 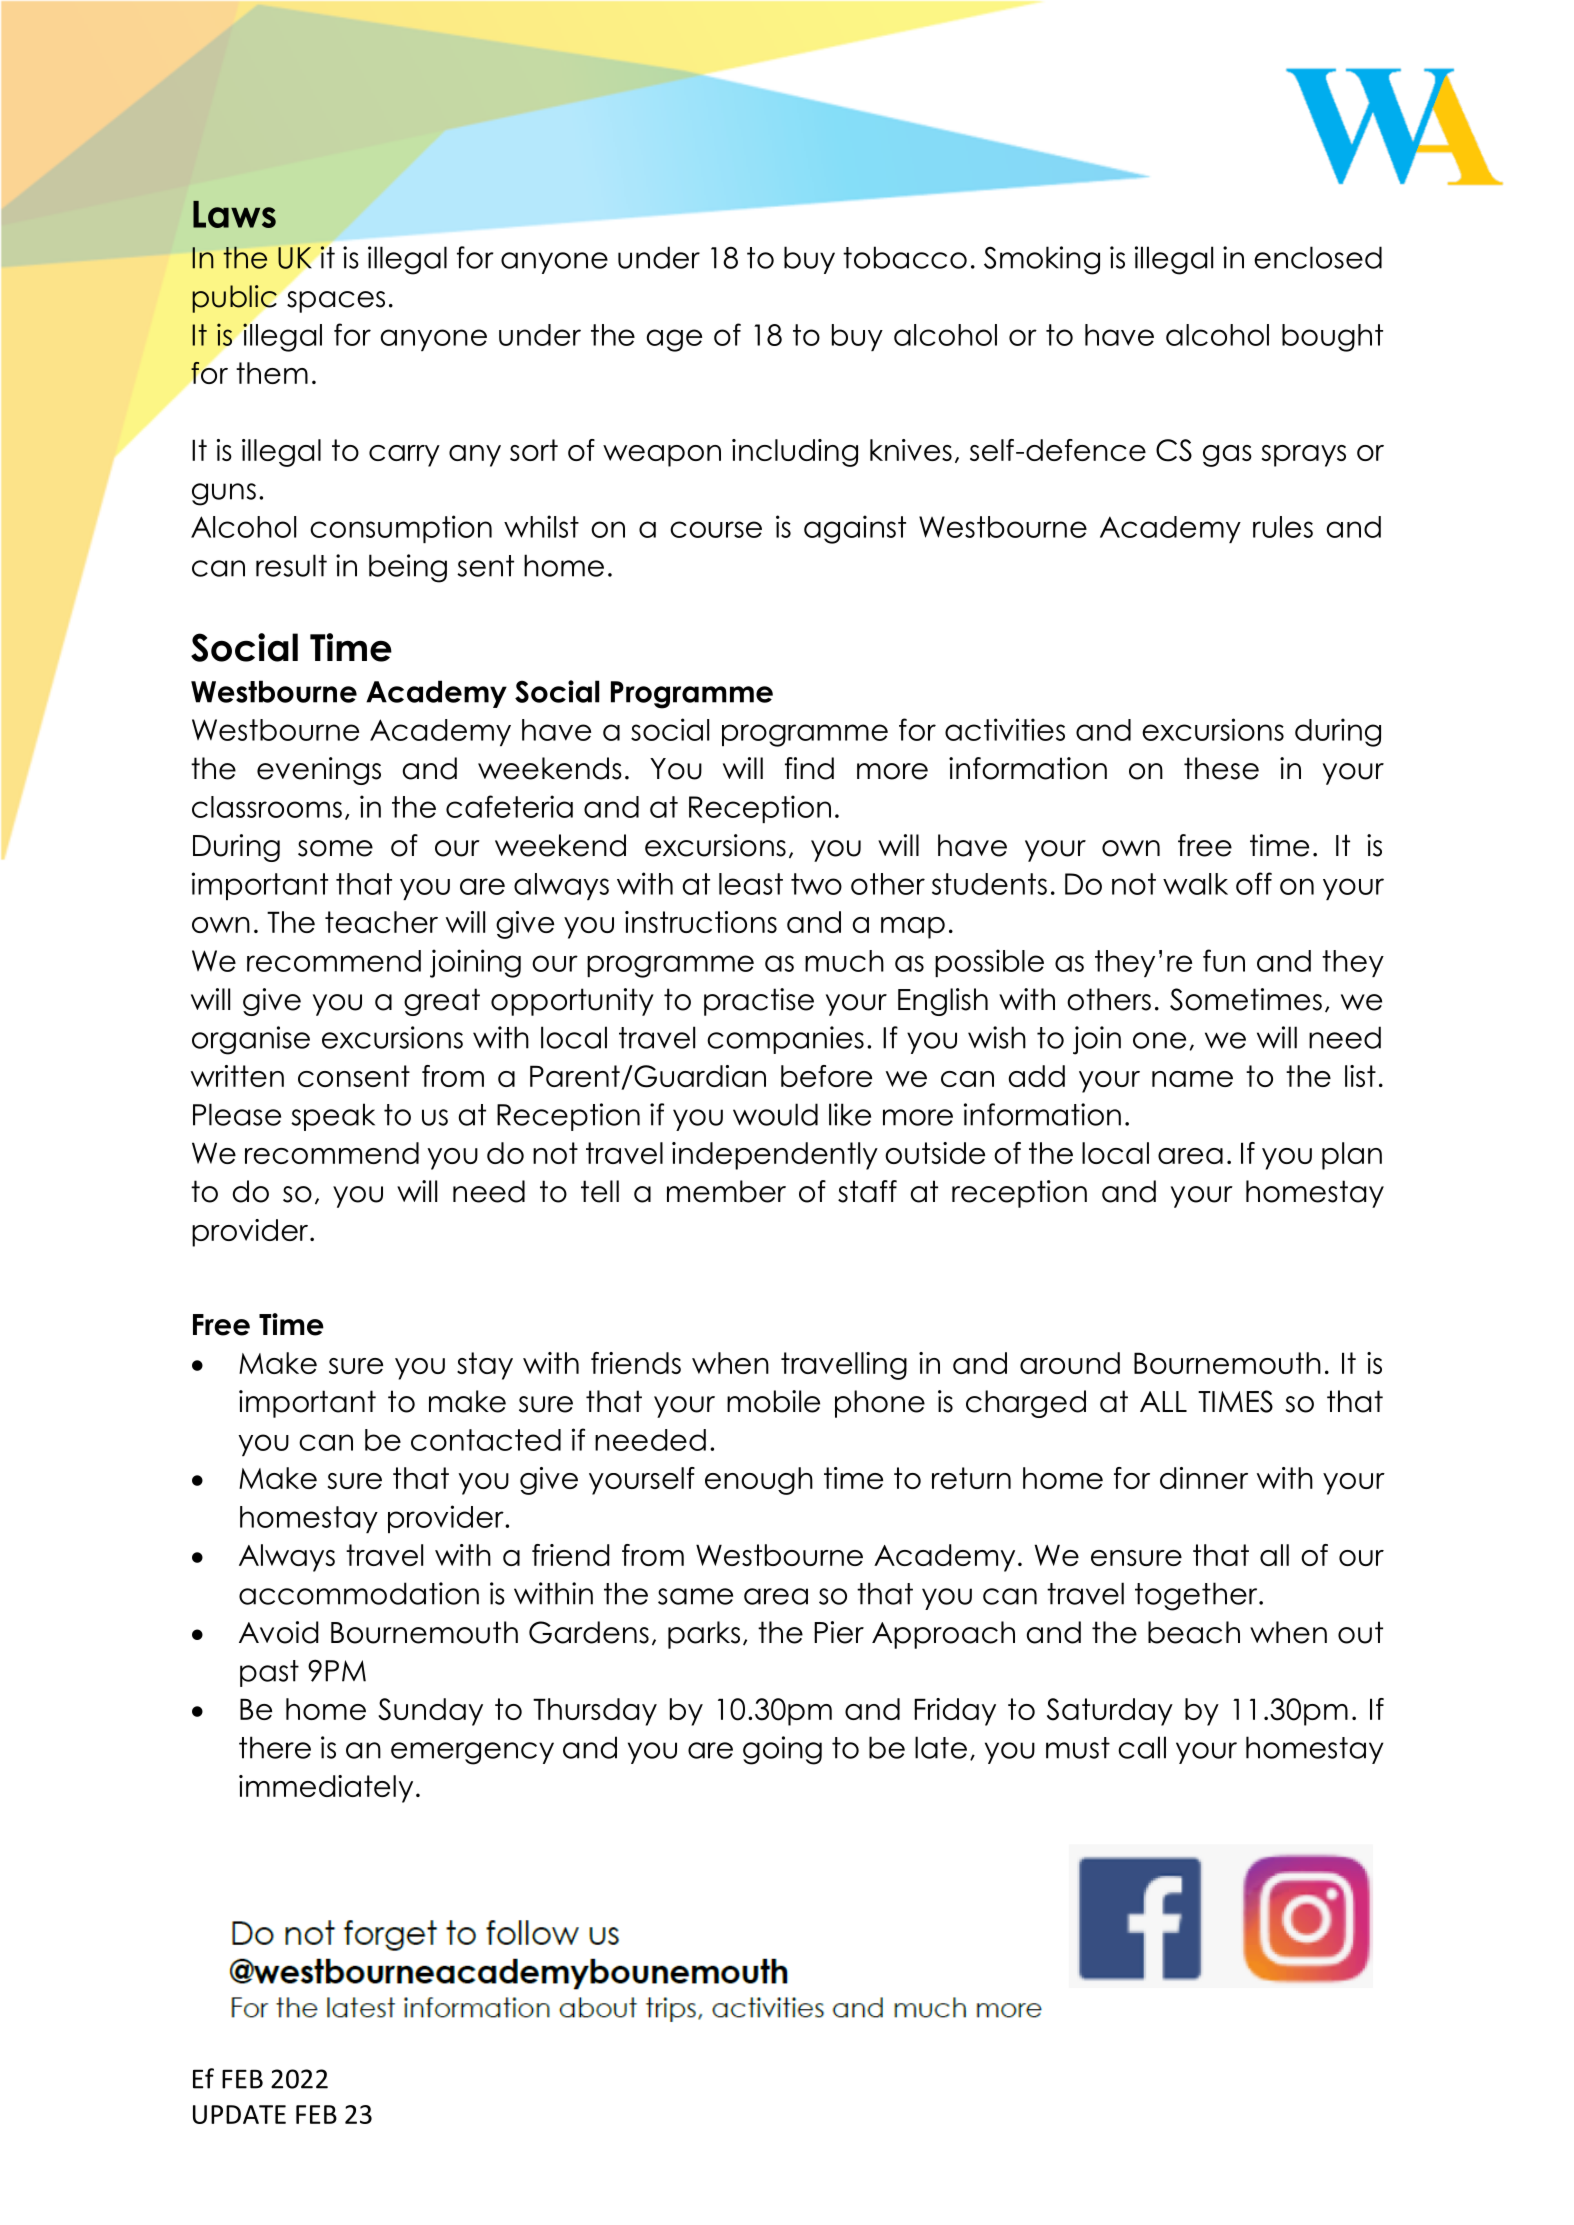 What do you see at coordinates (336, 302) in the screenshot?
I see `spaces` at bounding box center [336, 302].
